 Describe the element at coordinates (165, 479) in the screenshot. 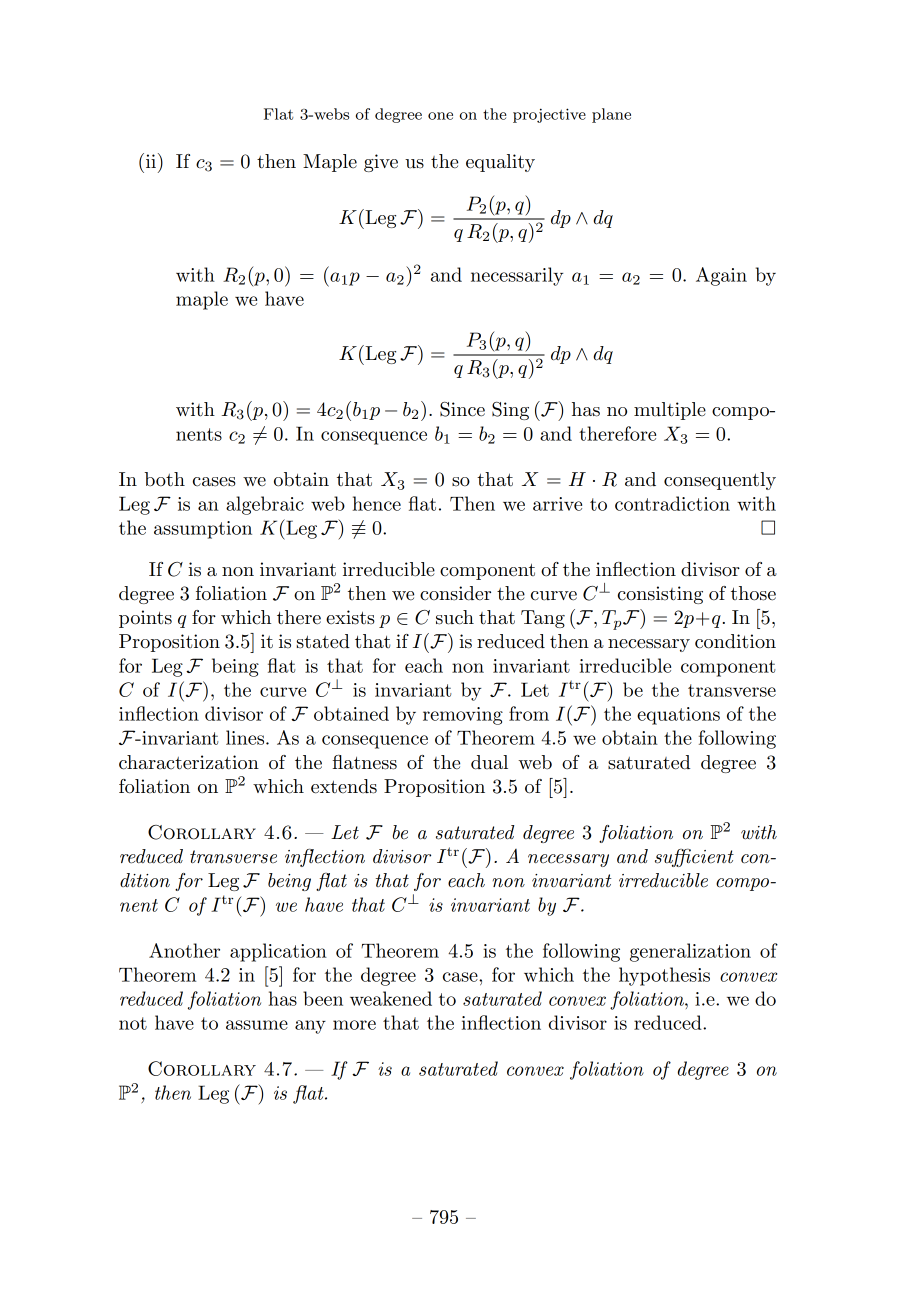

I see `both` at that location.
